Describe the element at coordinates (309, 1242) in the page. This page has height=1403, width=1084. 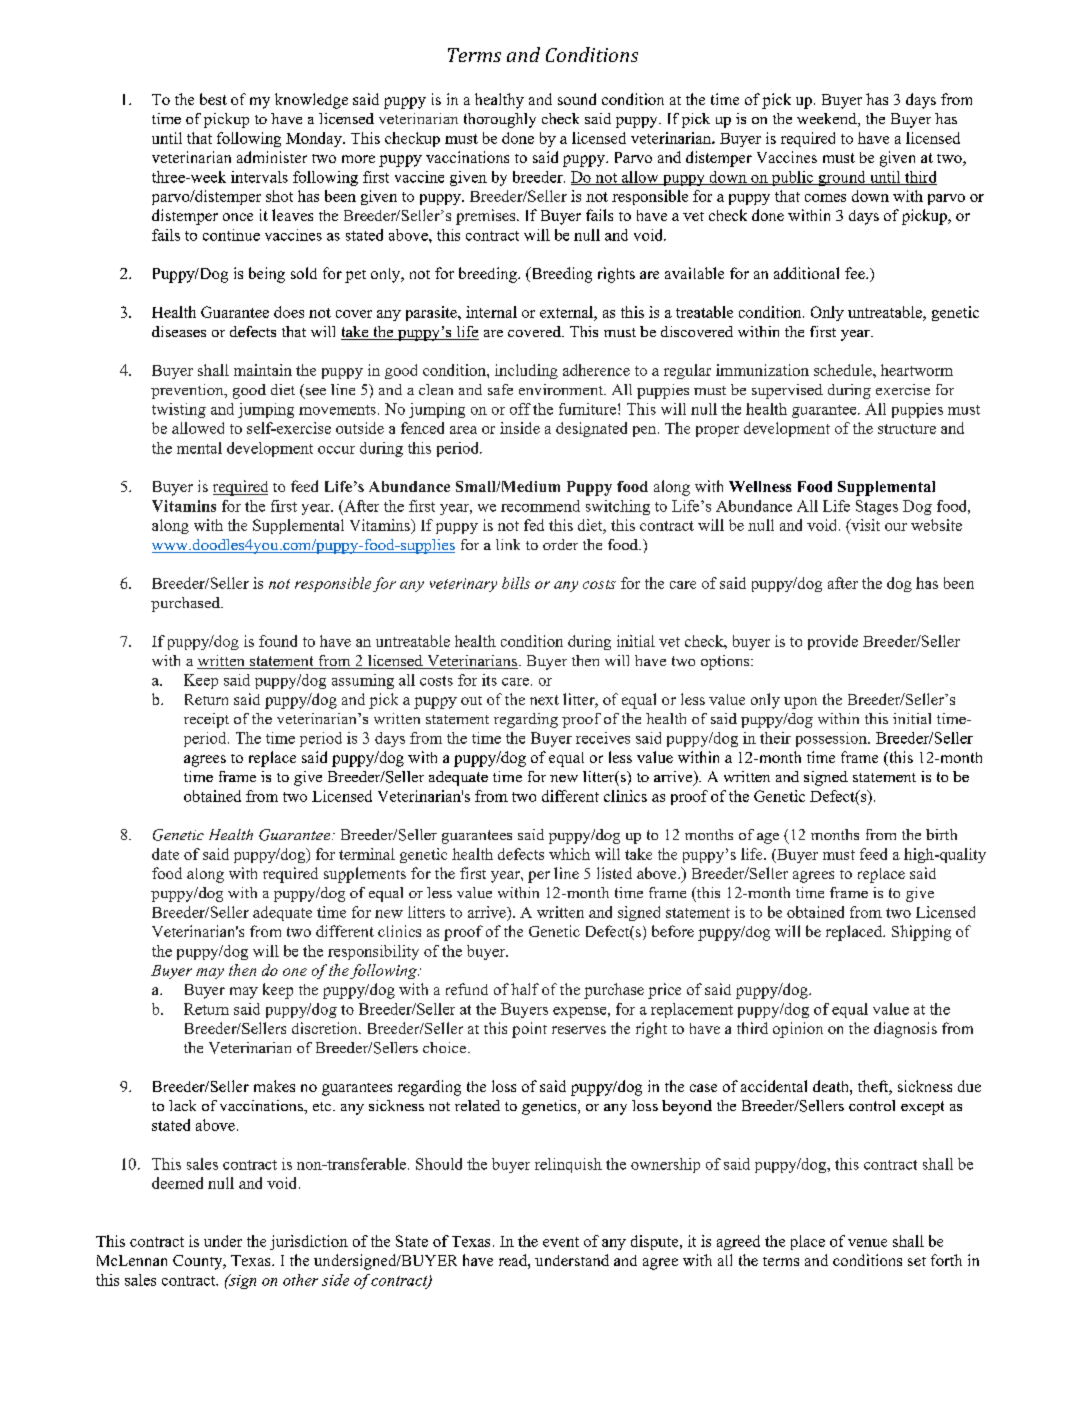
I see `jurisdiction` at that location.
